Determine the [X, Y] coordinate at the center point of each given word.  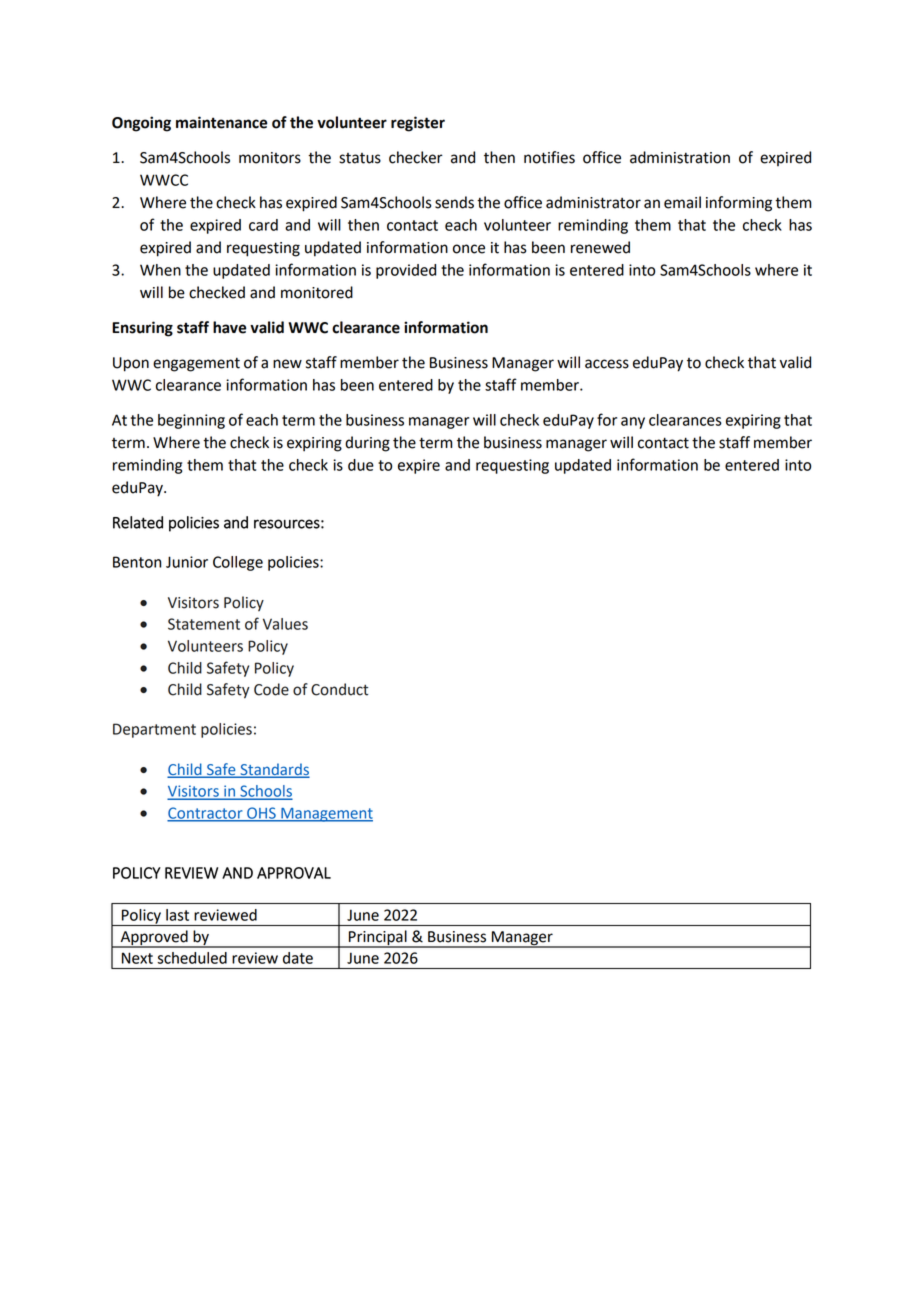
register [418, 124]
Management [326, 815]
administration [680, 157]
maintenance [221, 122]
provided [406, 271]
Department [154, 730]
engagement [196, 365]
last [177, 915]
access [607, 364]
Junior [187, 562]
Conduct [339, 689]
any [633, 423]
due [361, 465]
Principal [378, 938]
